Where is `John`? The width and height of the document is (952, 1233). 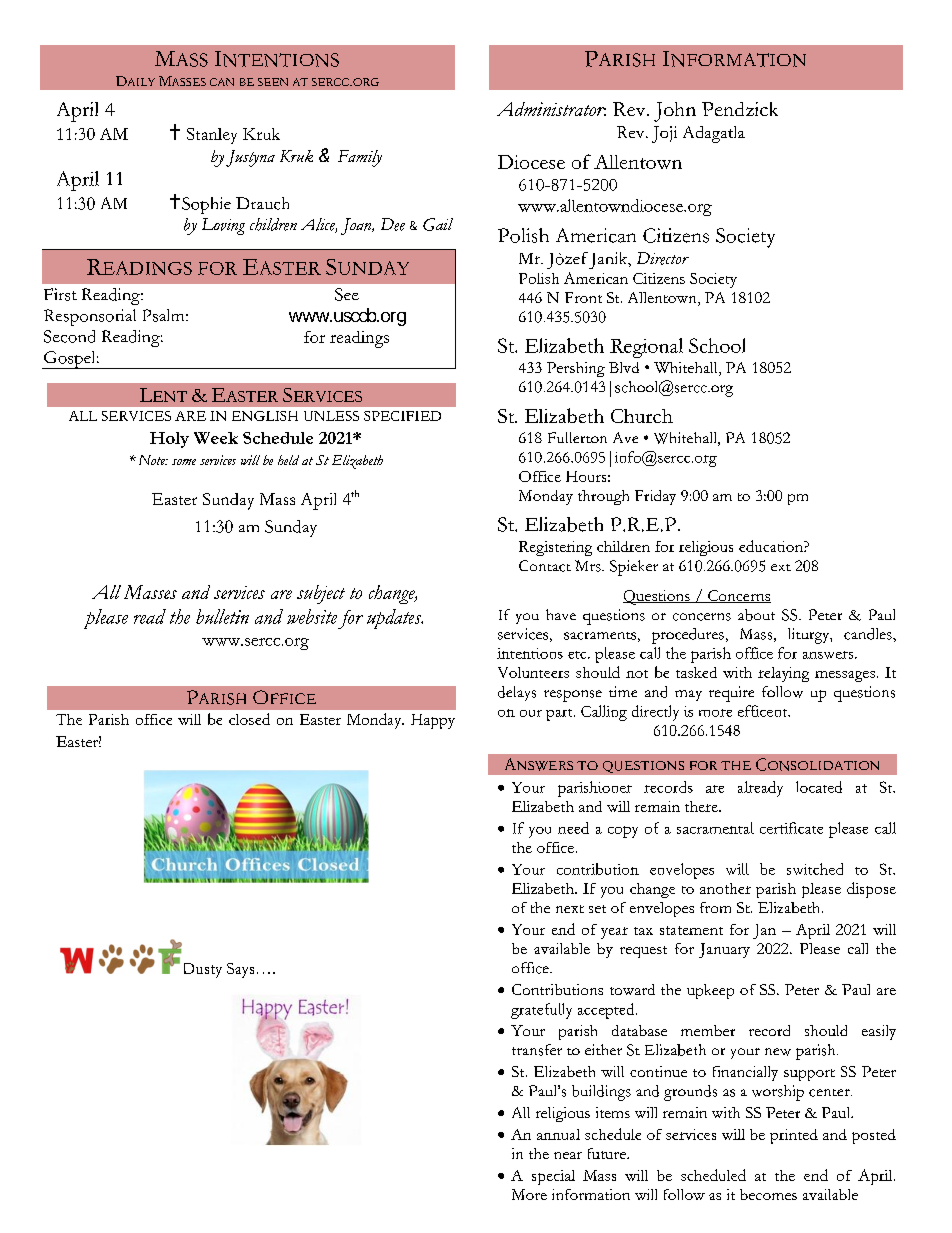
John is located at coordinates (675, 112).
